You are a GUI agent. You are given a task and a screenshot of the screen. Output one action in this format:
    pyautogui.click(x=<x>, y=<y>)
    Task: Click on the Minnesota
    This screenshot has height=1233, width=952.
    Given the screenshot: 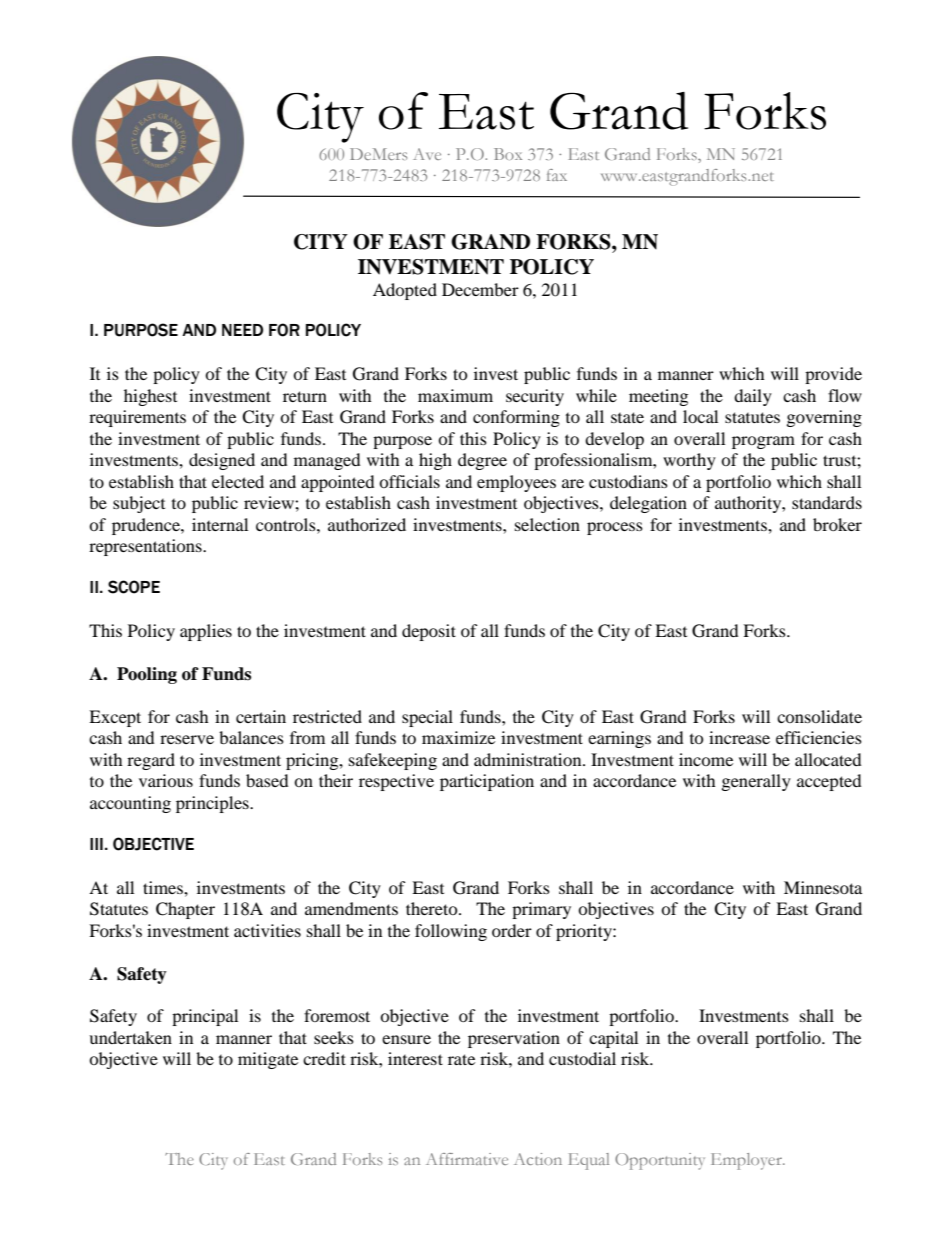 What is the action you would take?
    pyautogui.click(x=823, y=887)
